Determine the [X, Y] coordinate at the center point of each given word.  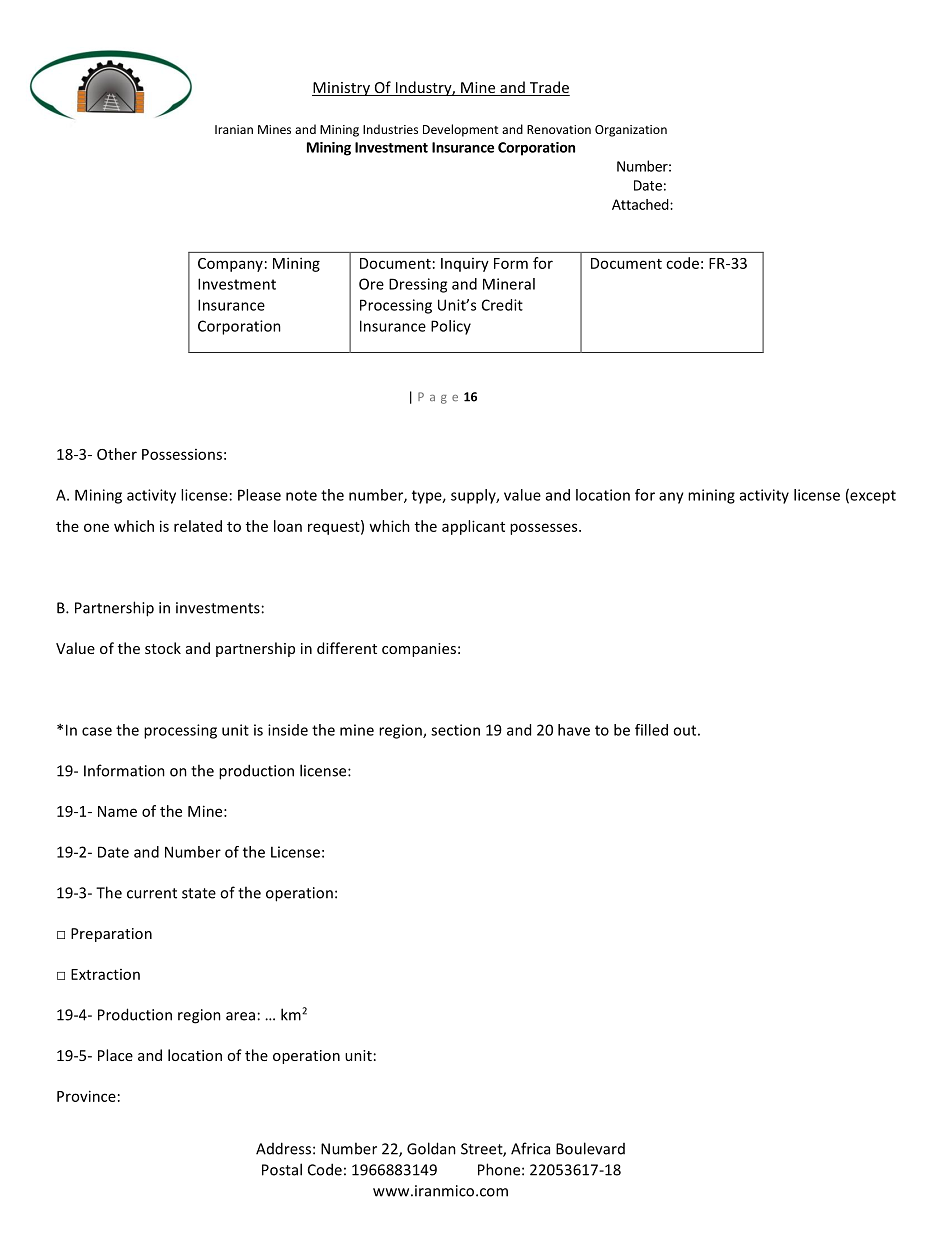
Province [86, 1096]
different [347, 648]
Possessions [182, 454]
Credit [502, 305]
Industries [390, 129]
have [574, 730]
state [199, 893]
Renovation [559, 129]
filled [651, 730]
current [152, 893]
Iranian [234, 129]
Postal [282, 1169]
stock [163, 648]
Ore [371, 284]
